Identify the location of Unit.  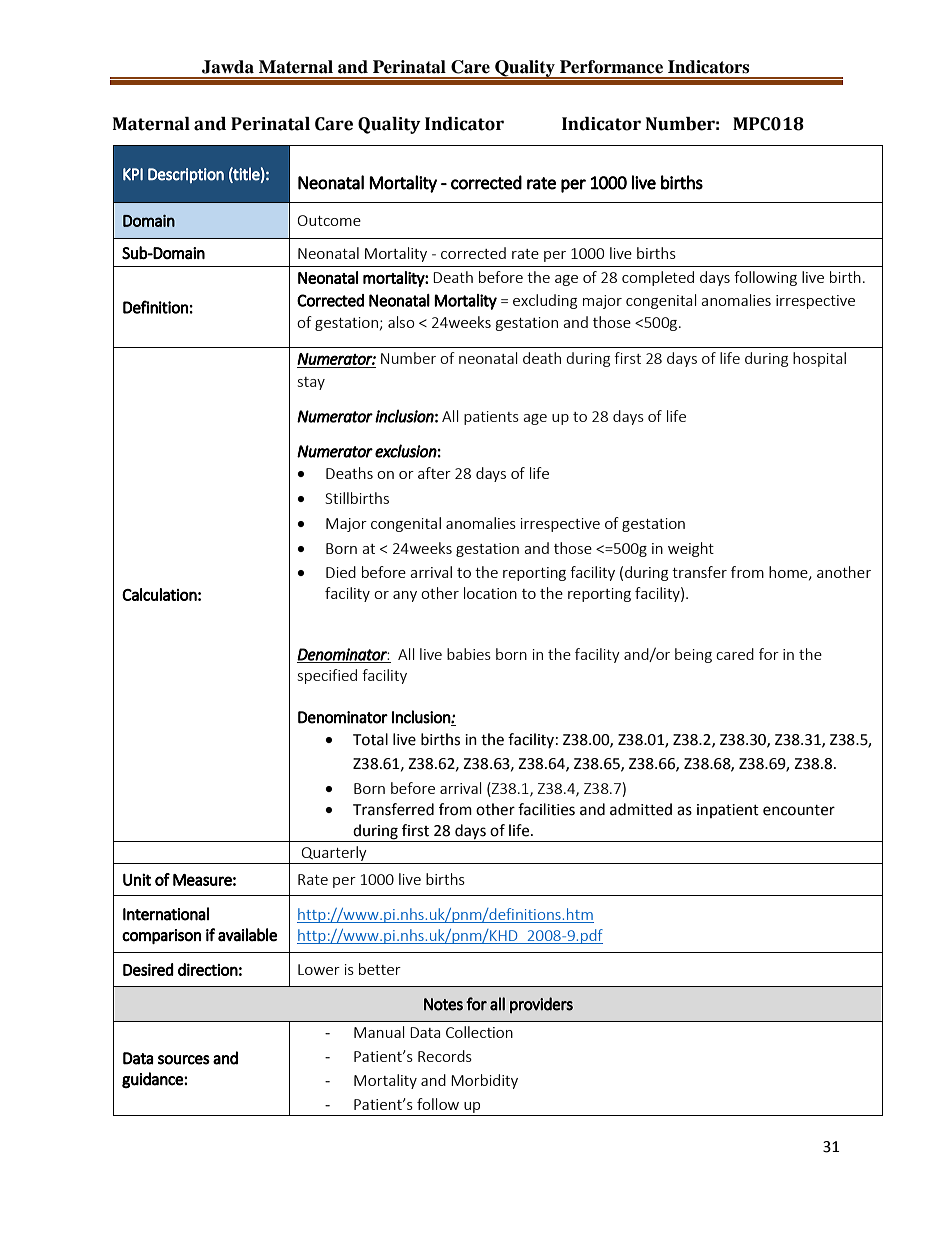
(137, 879).
